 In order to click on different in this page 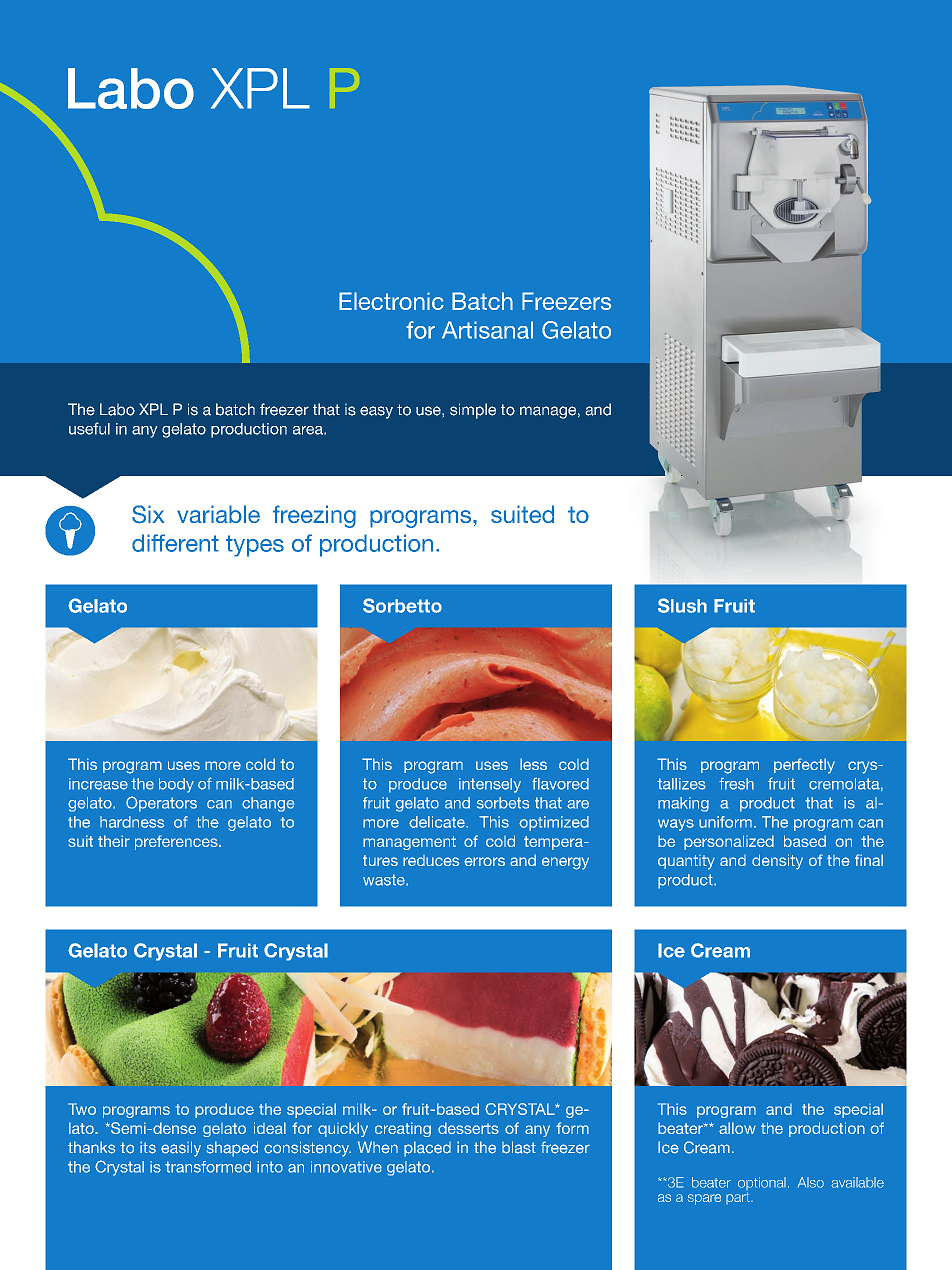, I will do `click(175, 543)`.
